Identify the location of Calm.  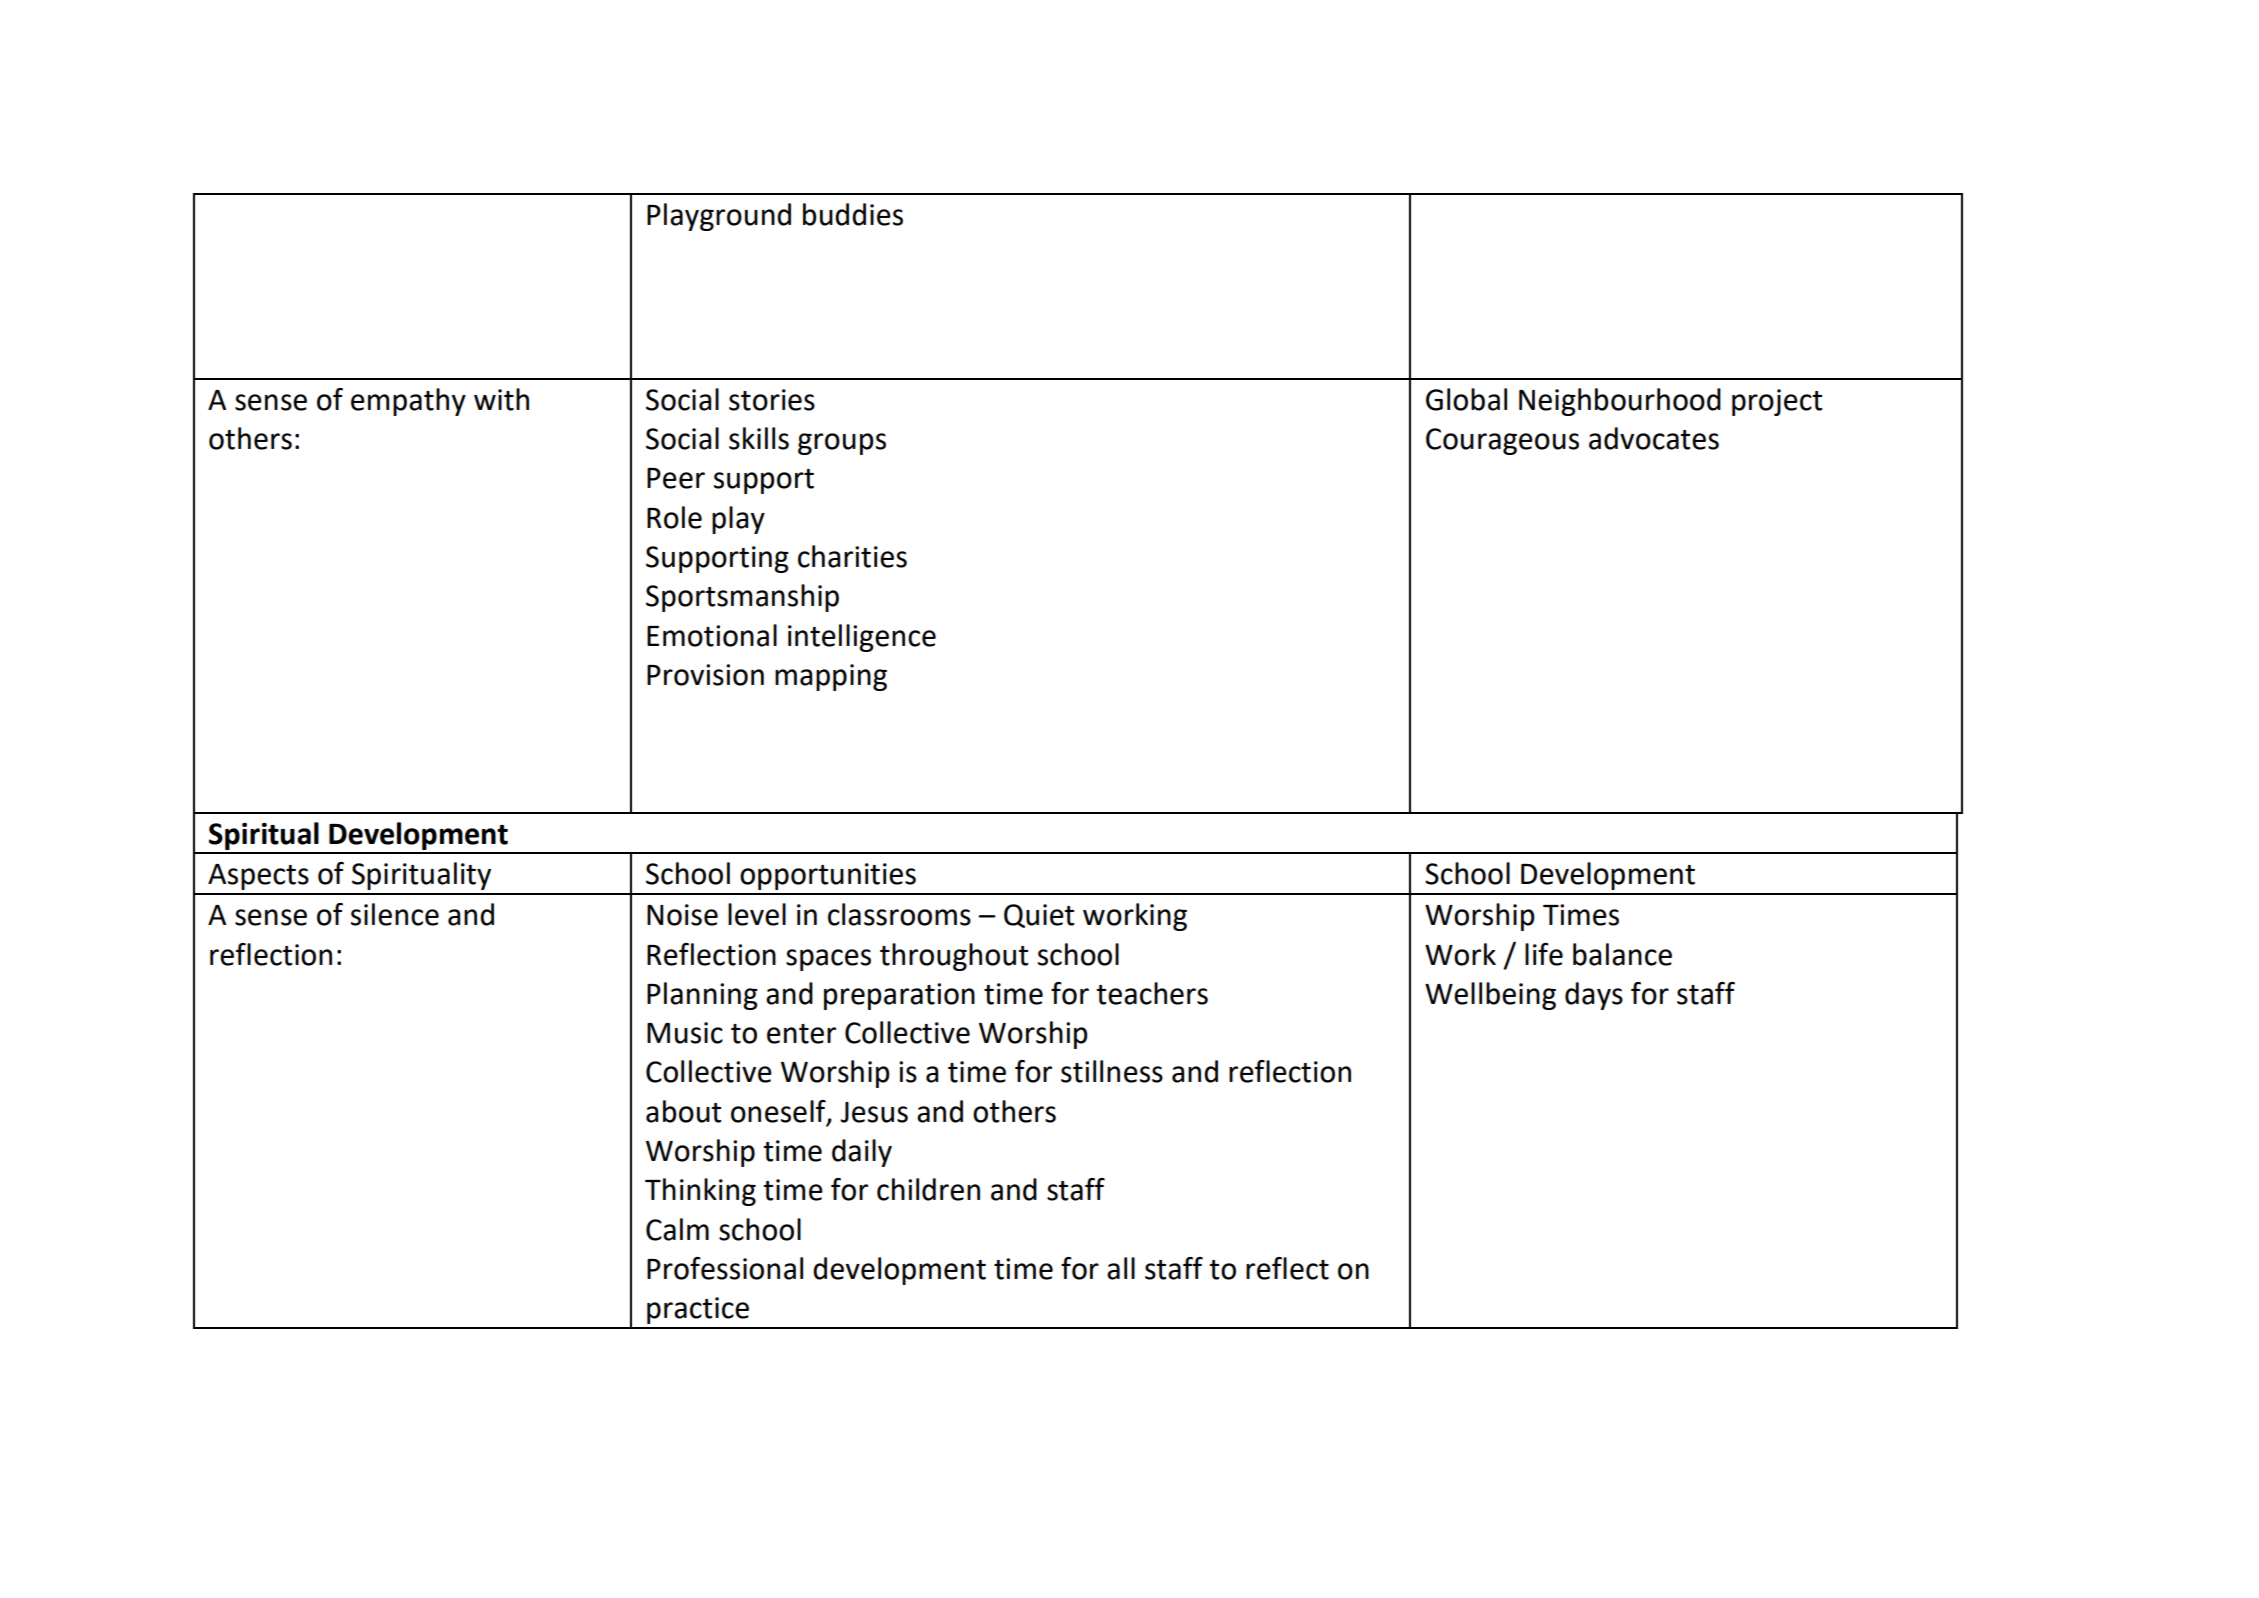
(677, 1229).
